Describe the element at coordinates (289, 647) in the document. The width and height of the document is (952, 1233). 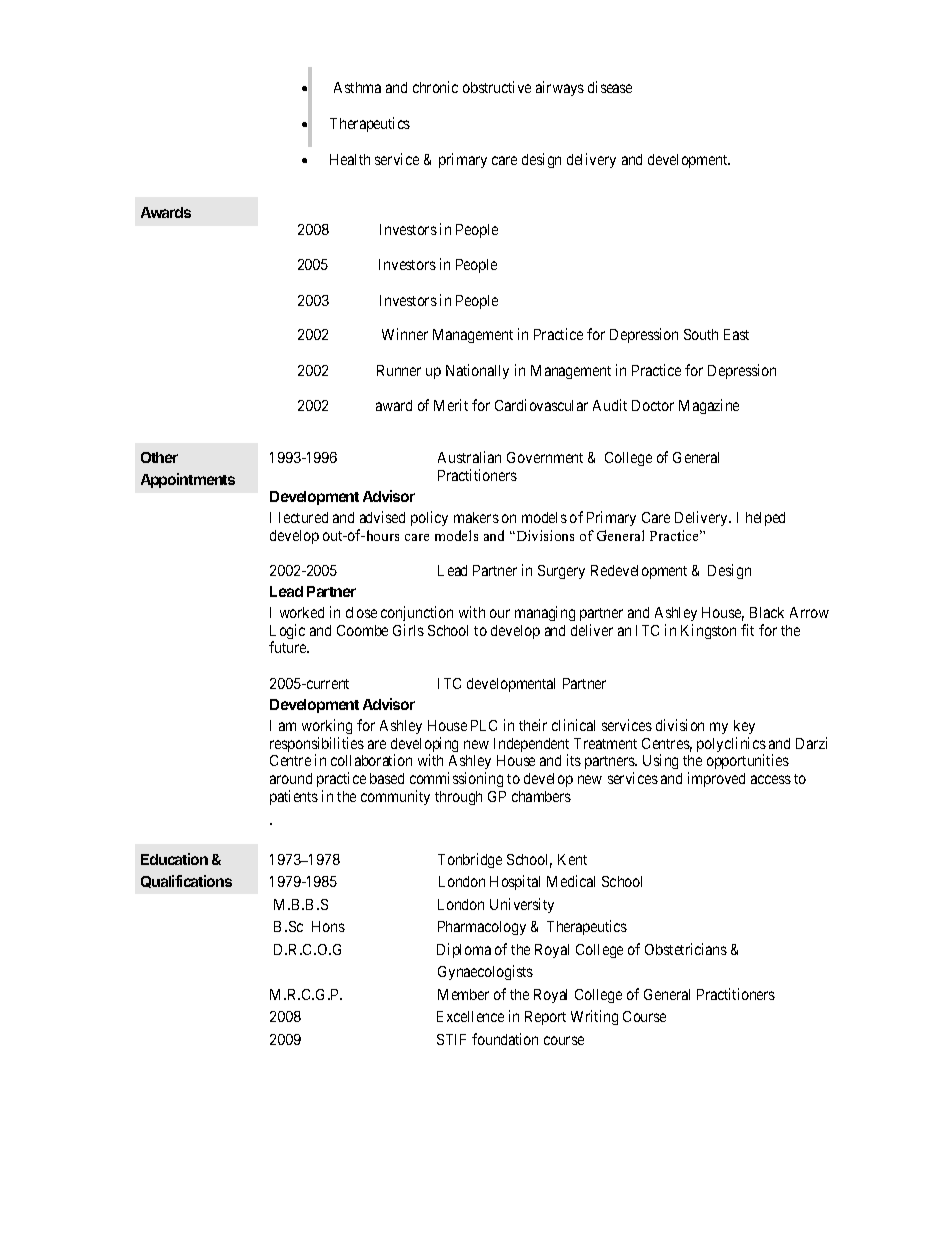
I see `future` at that location.
